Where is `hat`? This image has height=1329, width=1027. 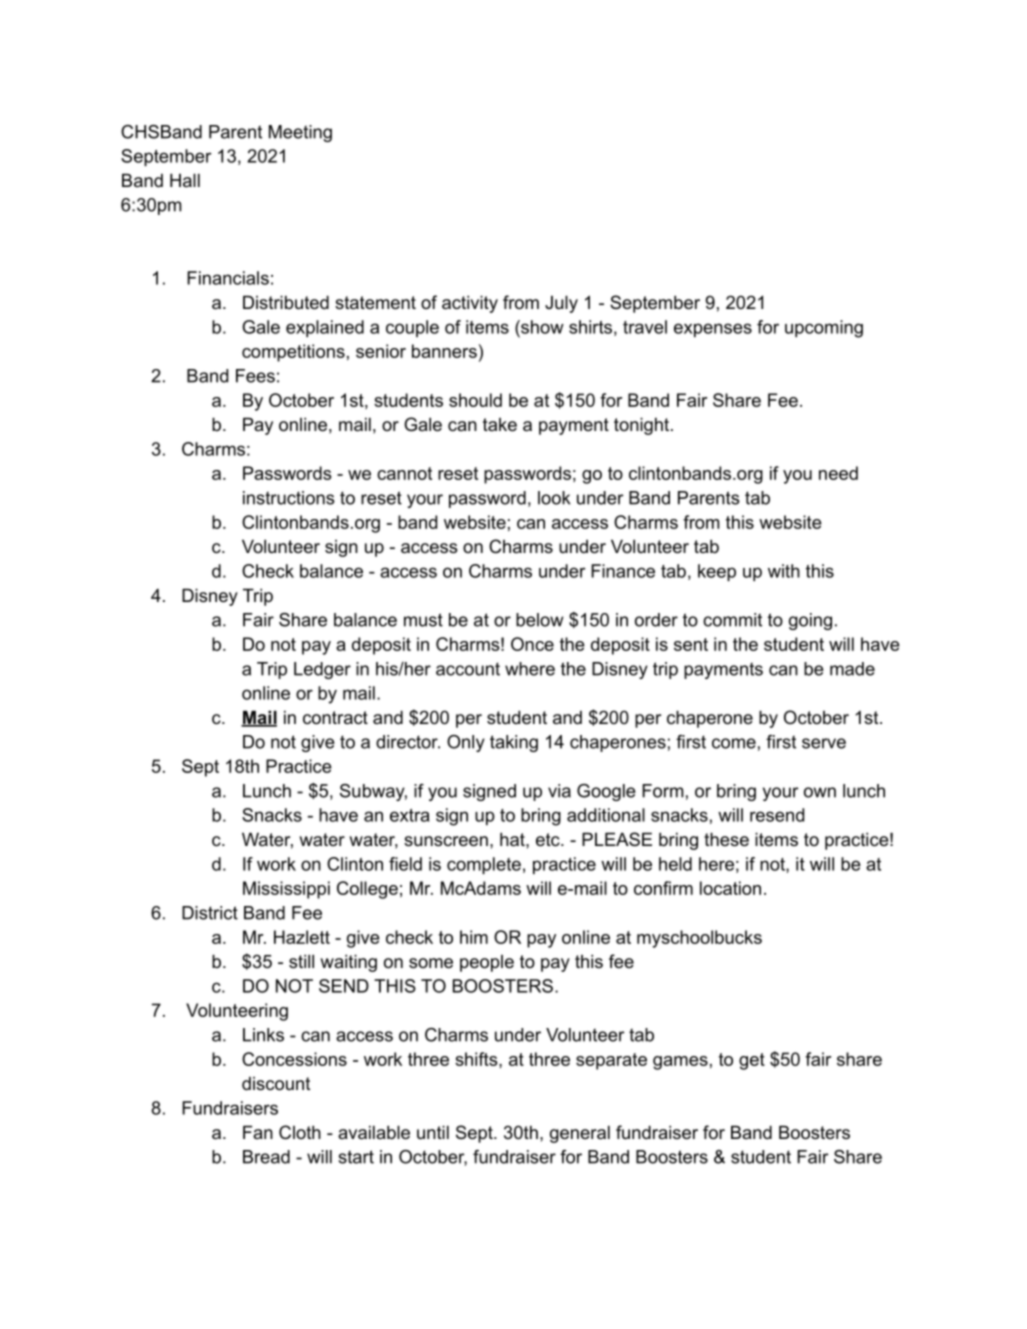 hat is located at coordinates (513, 839).
